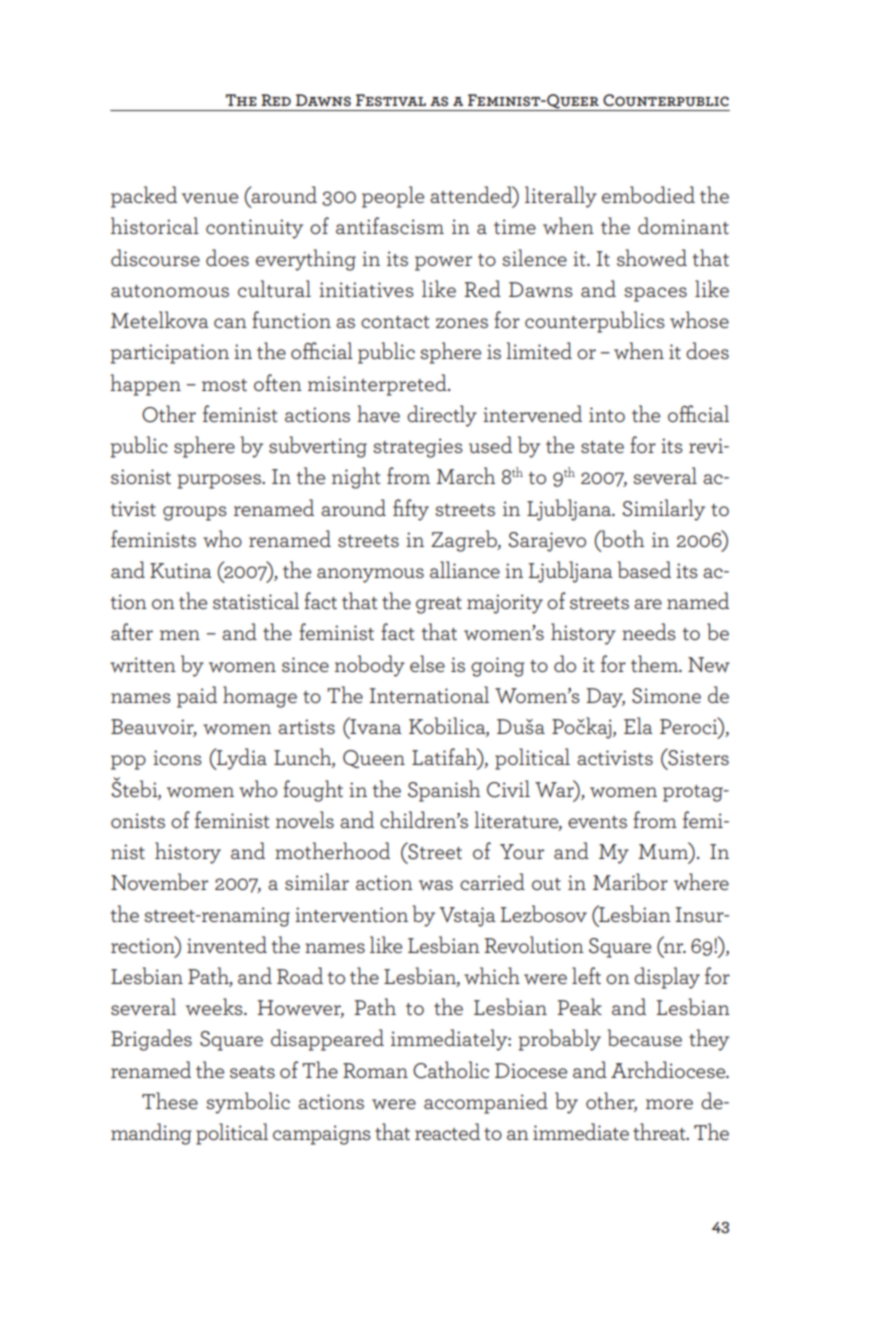 The width and height of the screenshot is (896, 1317). Describe the element at coordinates (170, 1100) in the screenshot. I see `These` at that location.
